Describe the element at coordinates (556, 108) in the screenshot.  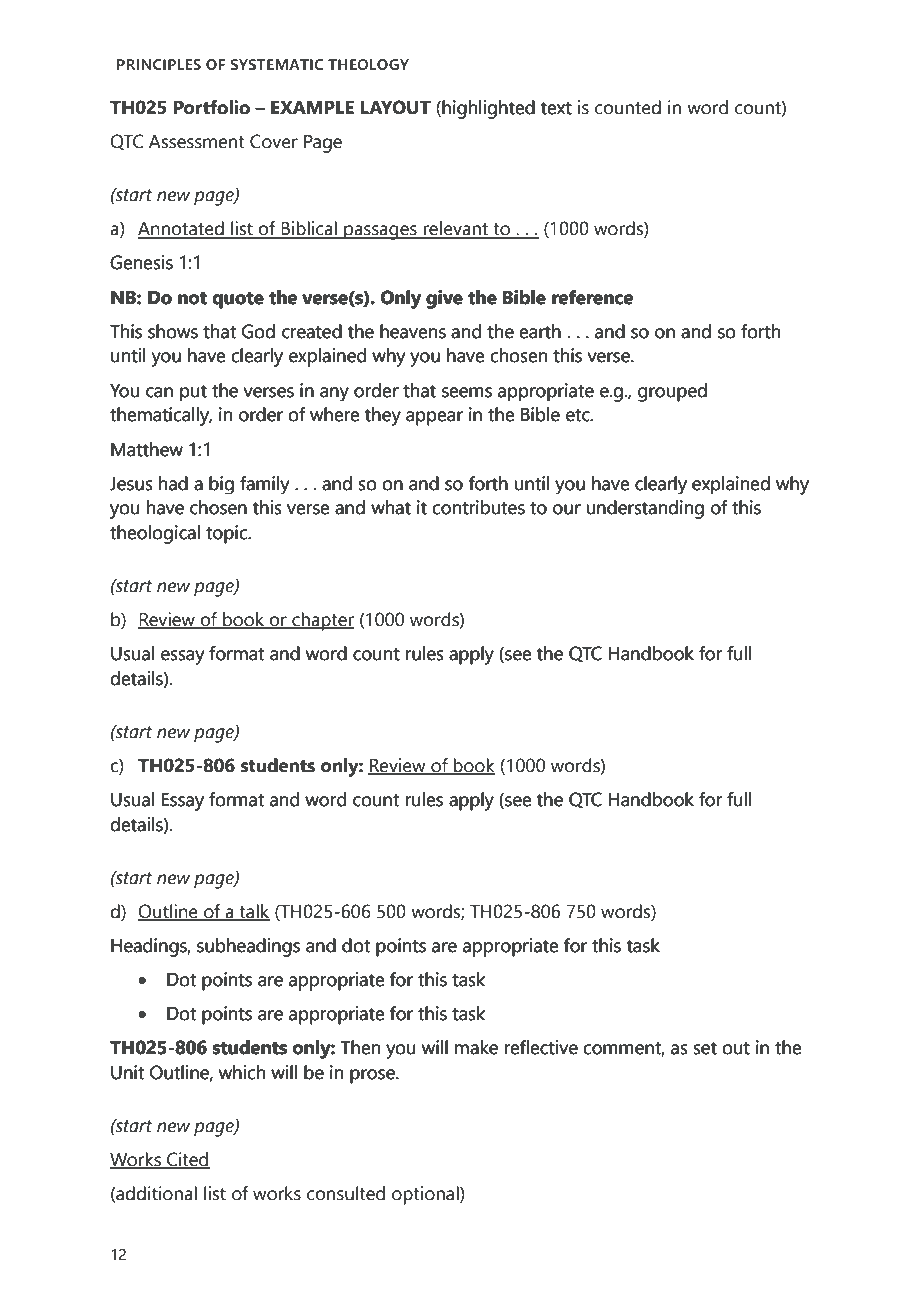
I see `text` at that location.
